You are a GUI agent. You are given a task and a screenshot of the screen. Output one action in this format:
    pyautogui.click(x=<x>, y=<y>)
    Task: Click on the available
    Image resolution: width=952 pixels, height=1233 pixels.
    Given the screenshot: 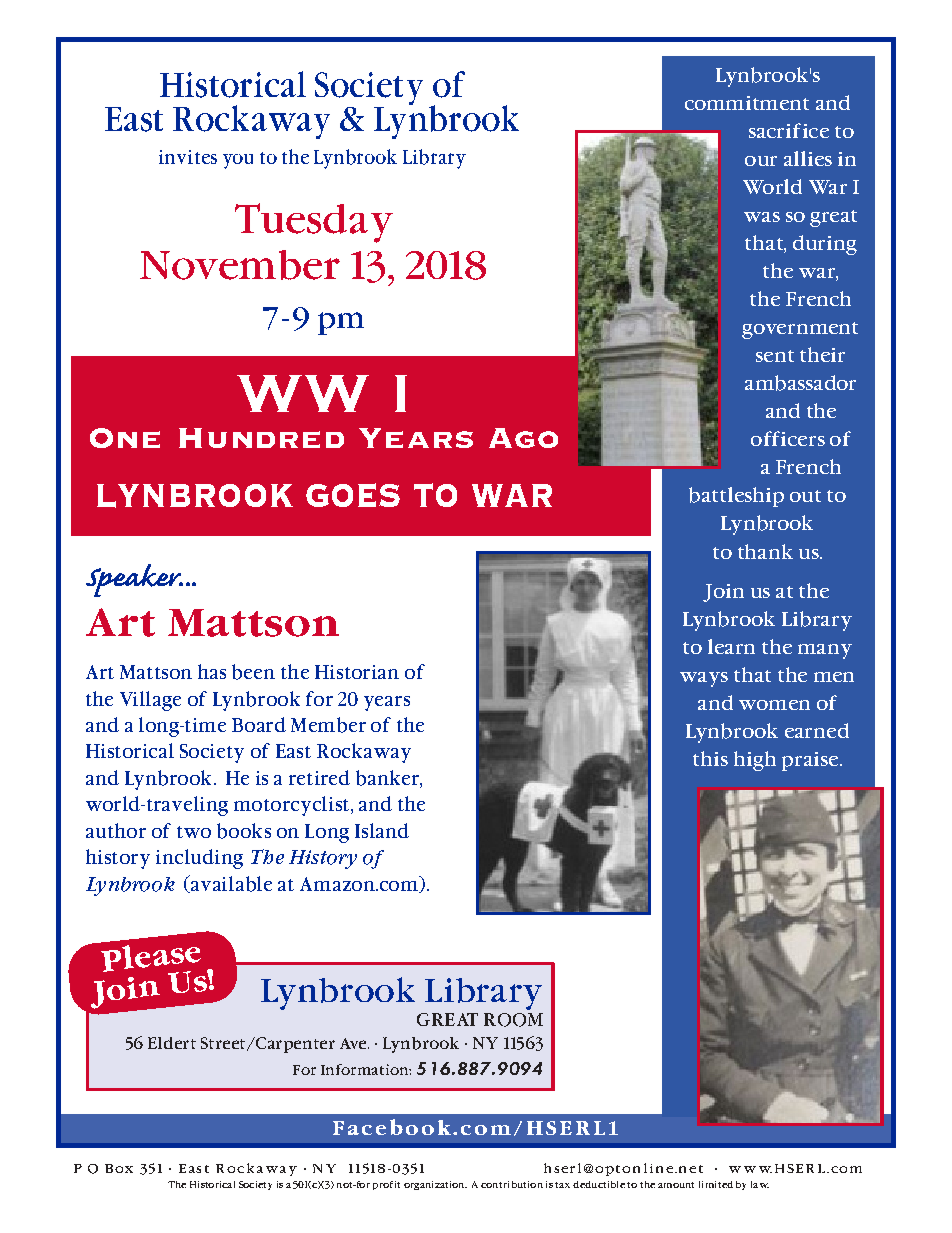 What is the action you would take?
    pyautogui.click(x=230, y=884)
